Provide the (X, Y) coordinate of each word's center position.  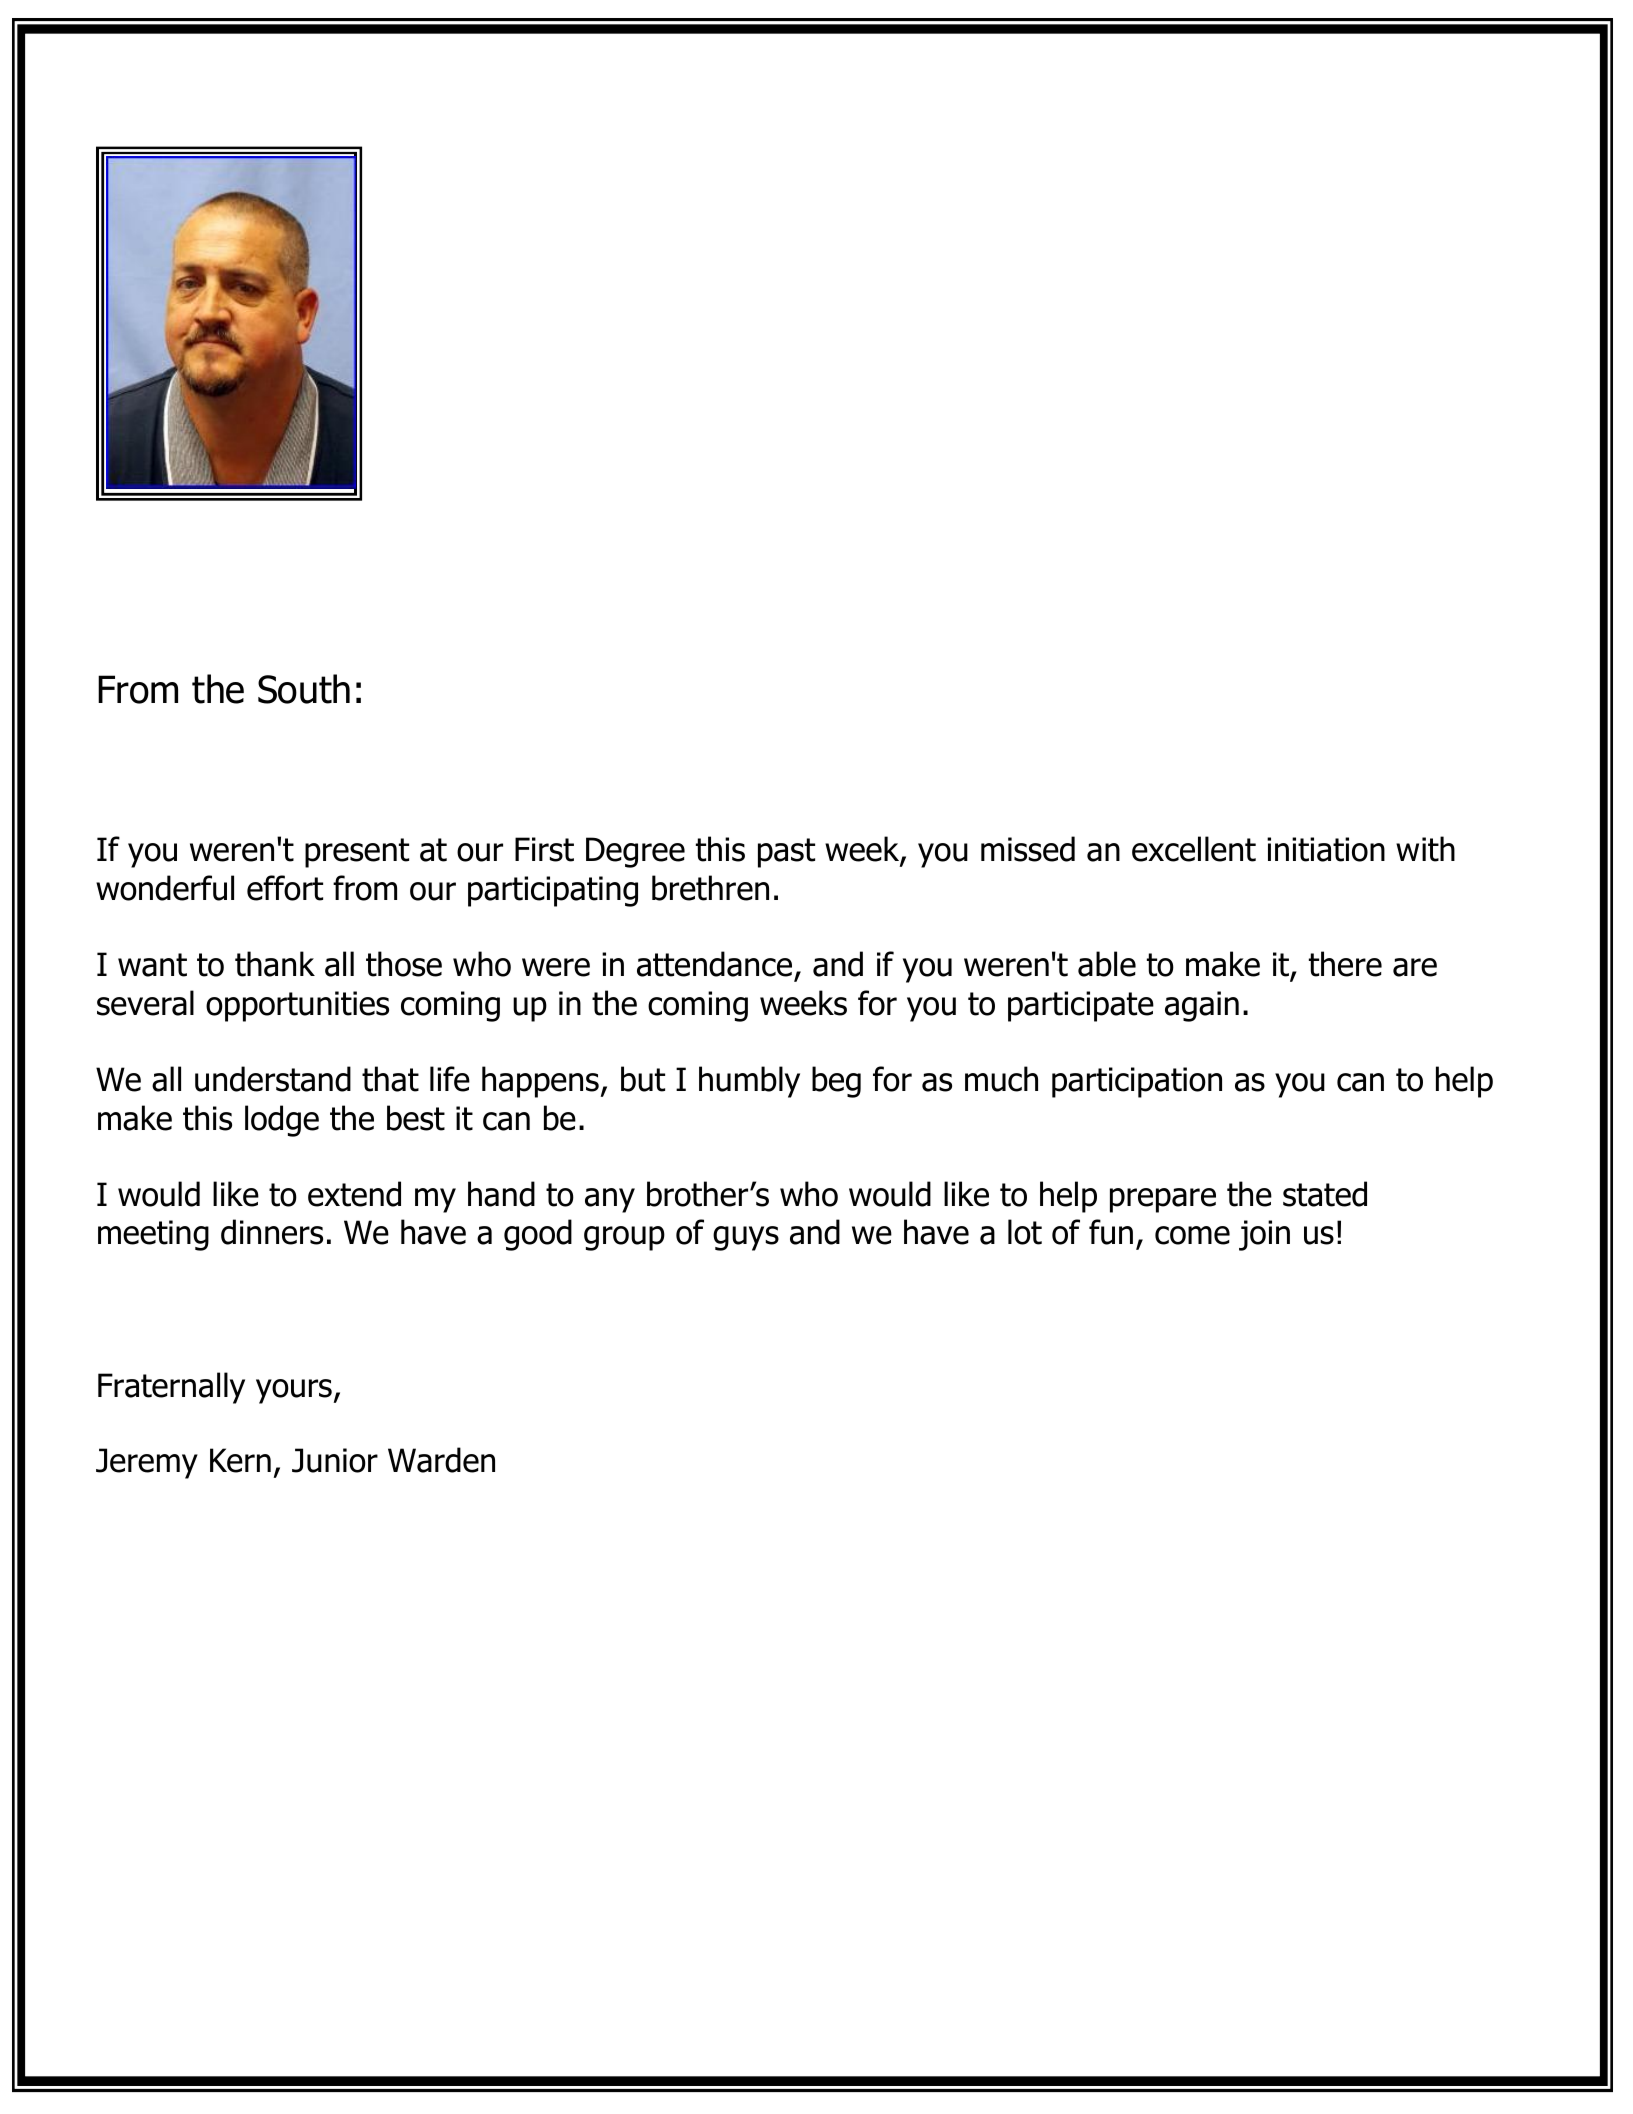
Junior (335, 1460)
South (304, 689)
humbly (749, 1082)
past (786, 853)
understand (273, 1079)
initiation (1326, 849)
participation (1137, 1082)
